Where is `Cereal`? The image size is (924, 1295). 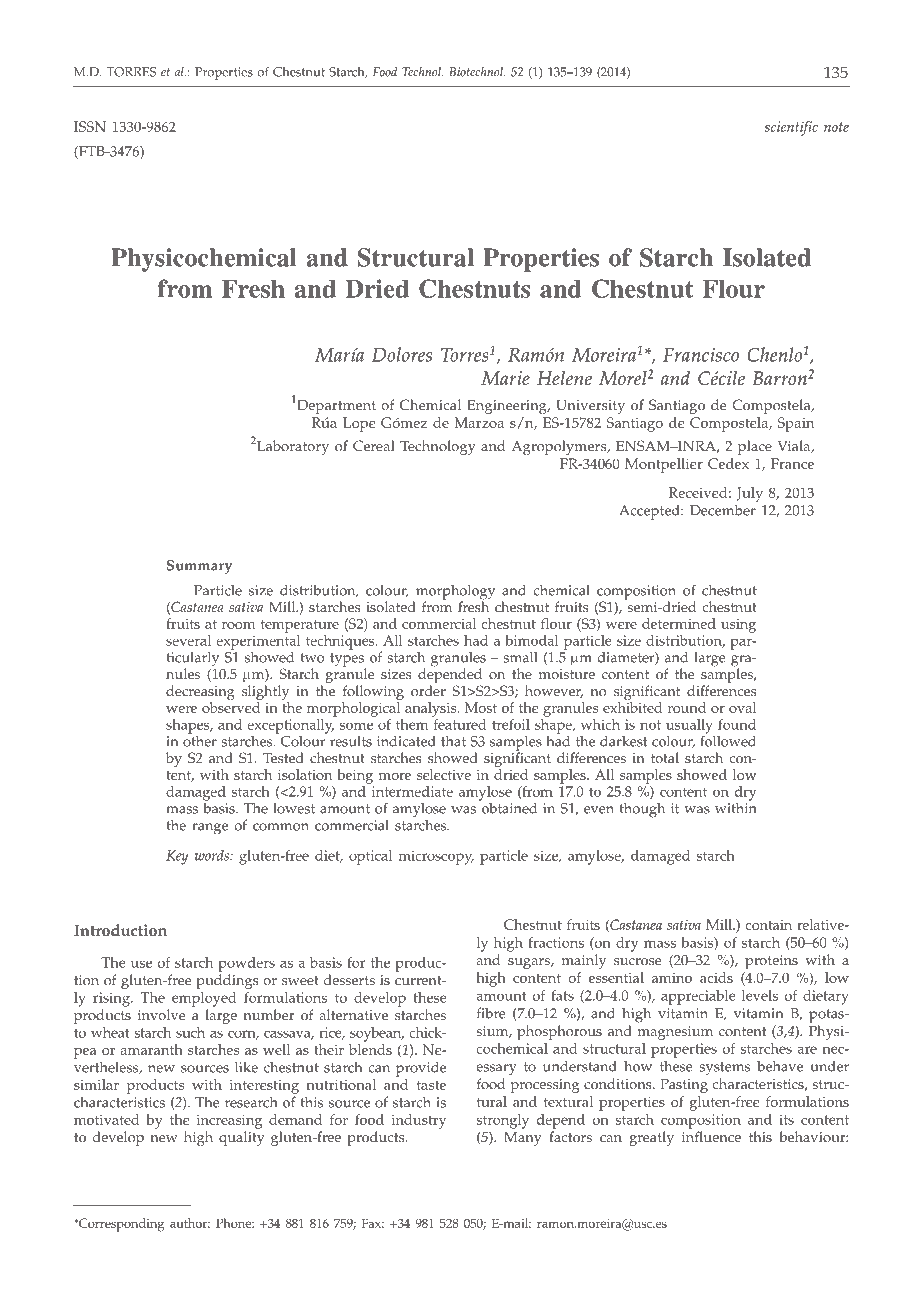 Cereal is located at coordinates (374, 446).
